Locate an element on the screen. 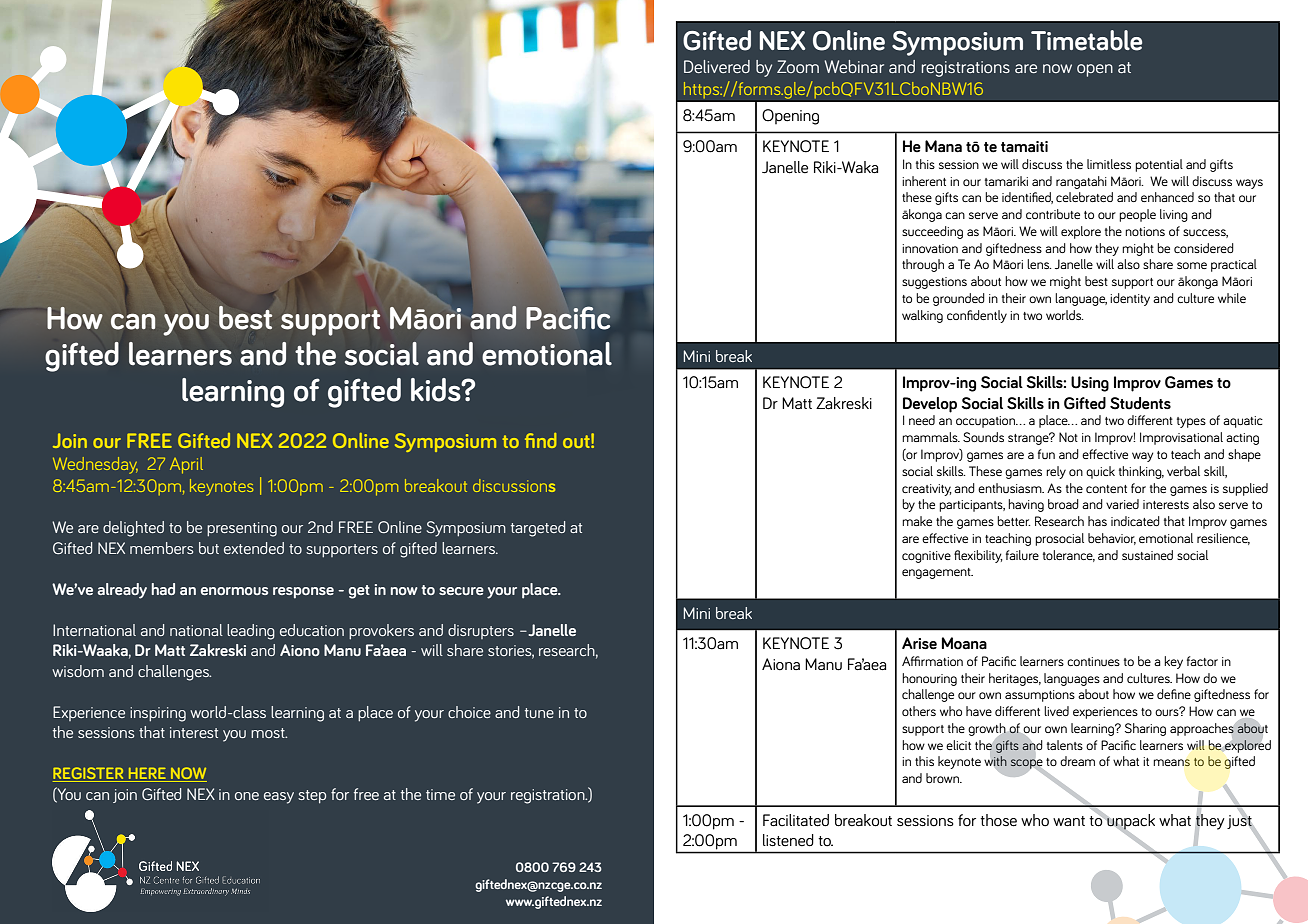  quick is located at coordinates (1100, 472).
